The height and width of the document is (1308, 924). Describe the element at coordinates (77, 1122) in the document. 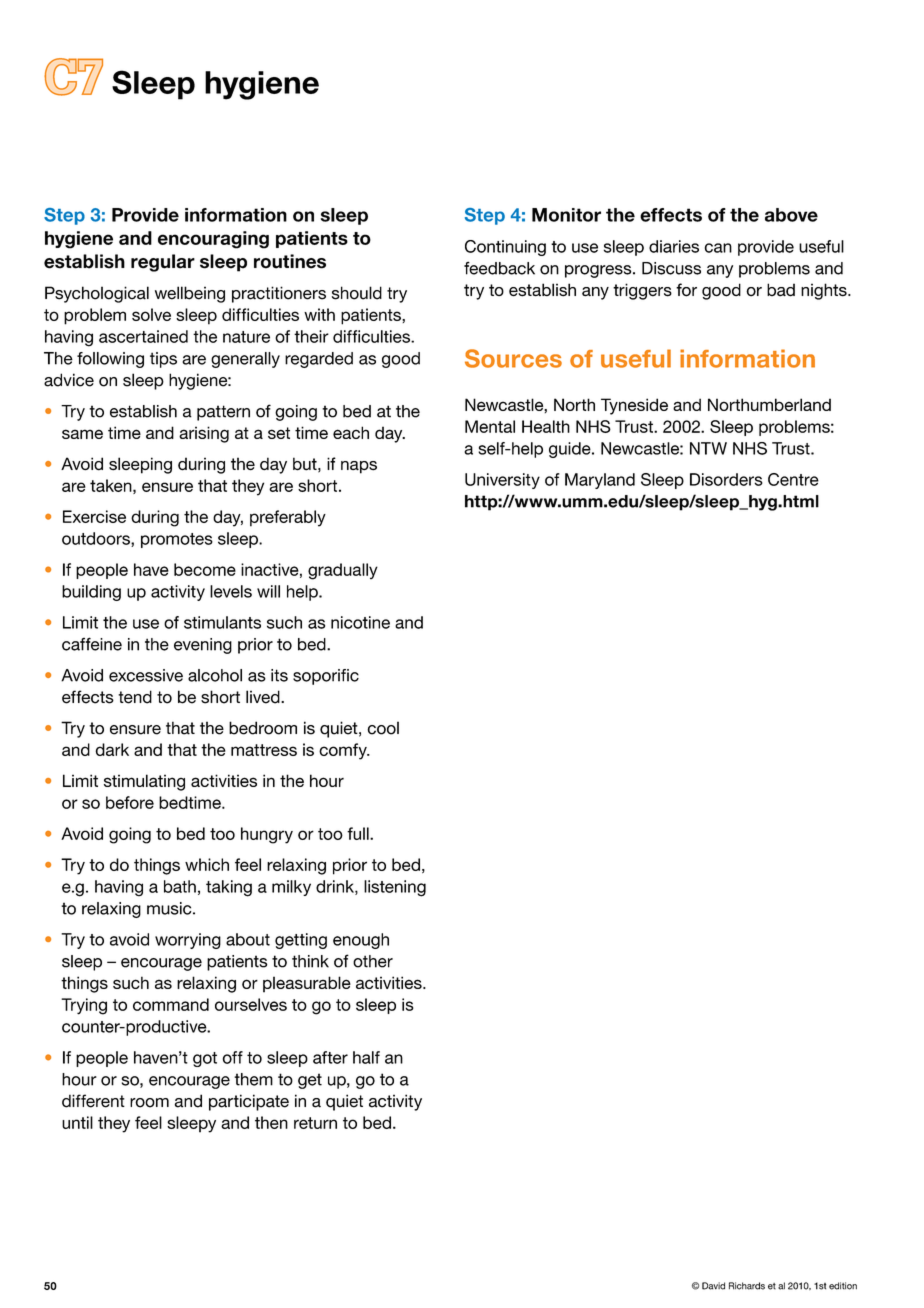

I see `until` at that location.
